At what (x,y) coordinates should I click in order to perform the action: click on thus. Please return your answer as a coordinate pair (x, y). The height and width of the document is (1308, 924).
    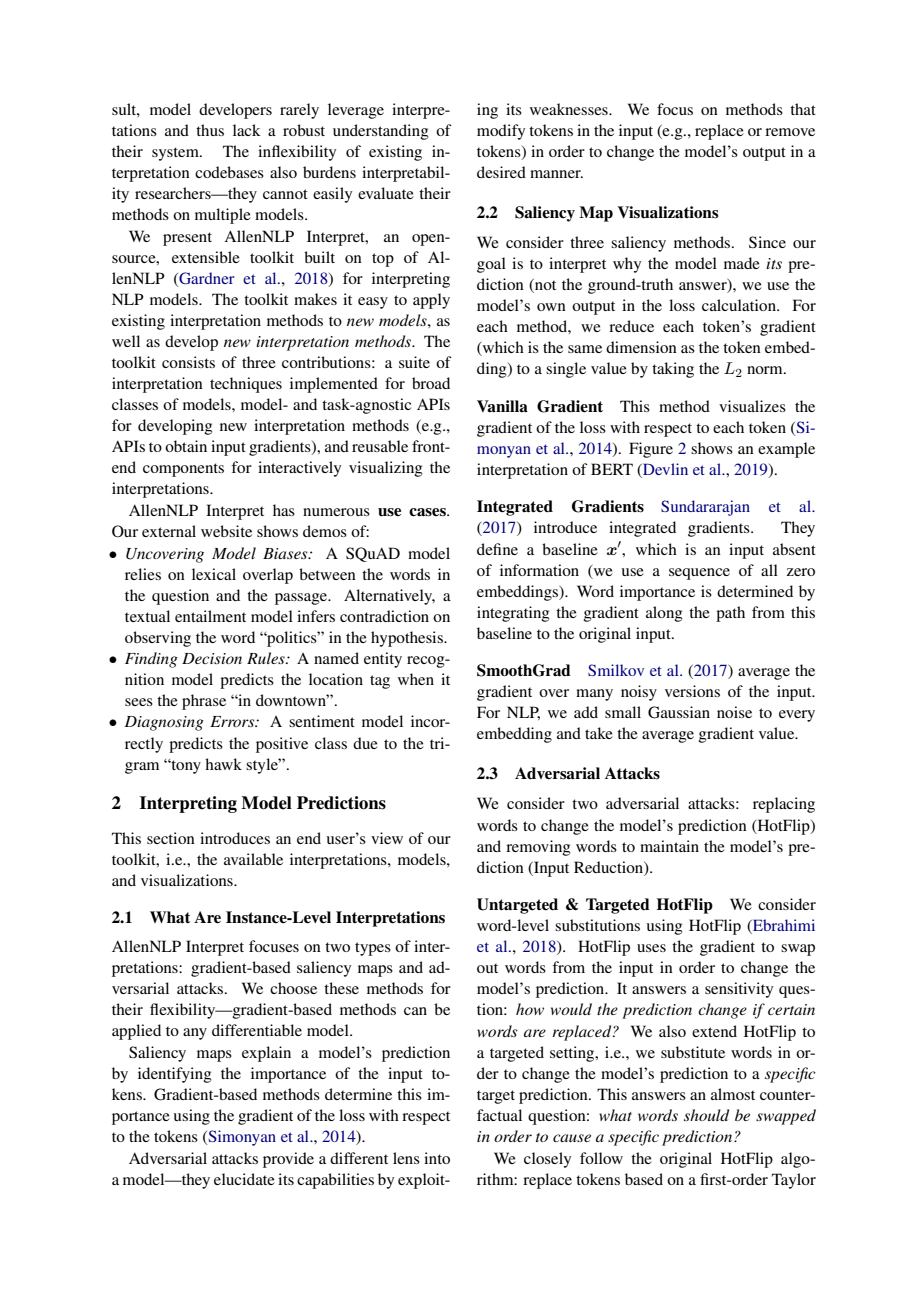
    Looking at the image, I should click on (210, 130).
